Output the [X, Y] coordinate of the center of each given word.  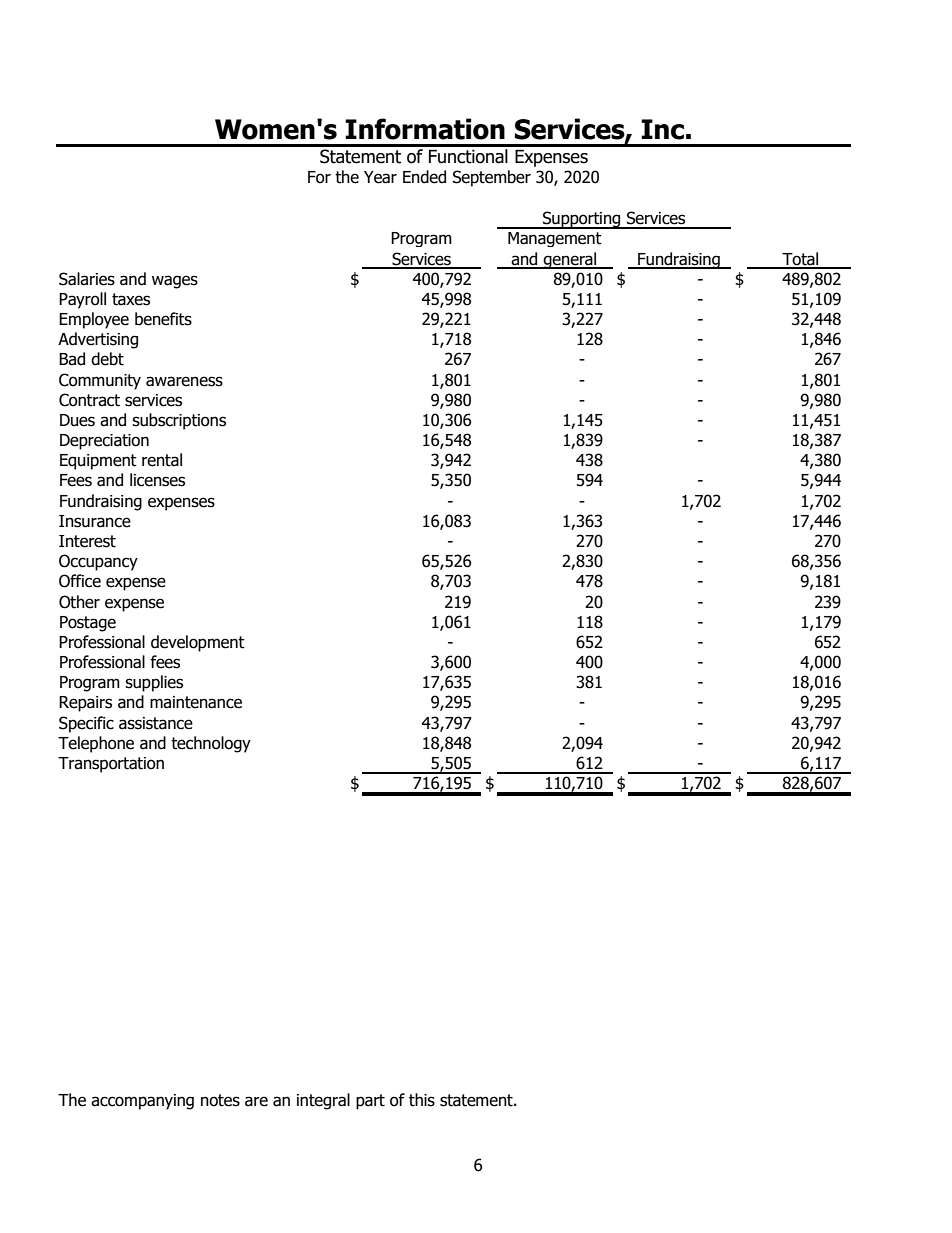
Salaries [87, 279]
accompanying [142, 1102]
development [198, 643]
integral [323, 1101]
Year [380, 177]
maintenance [196, 702]
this [422, 1100]
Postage [88, 624]
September [492, 178]
